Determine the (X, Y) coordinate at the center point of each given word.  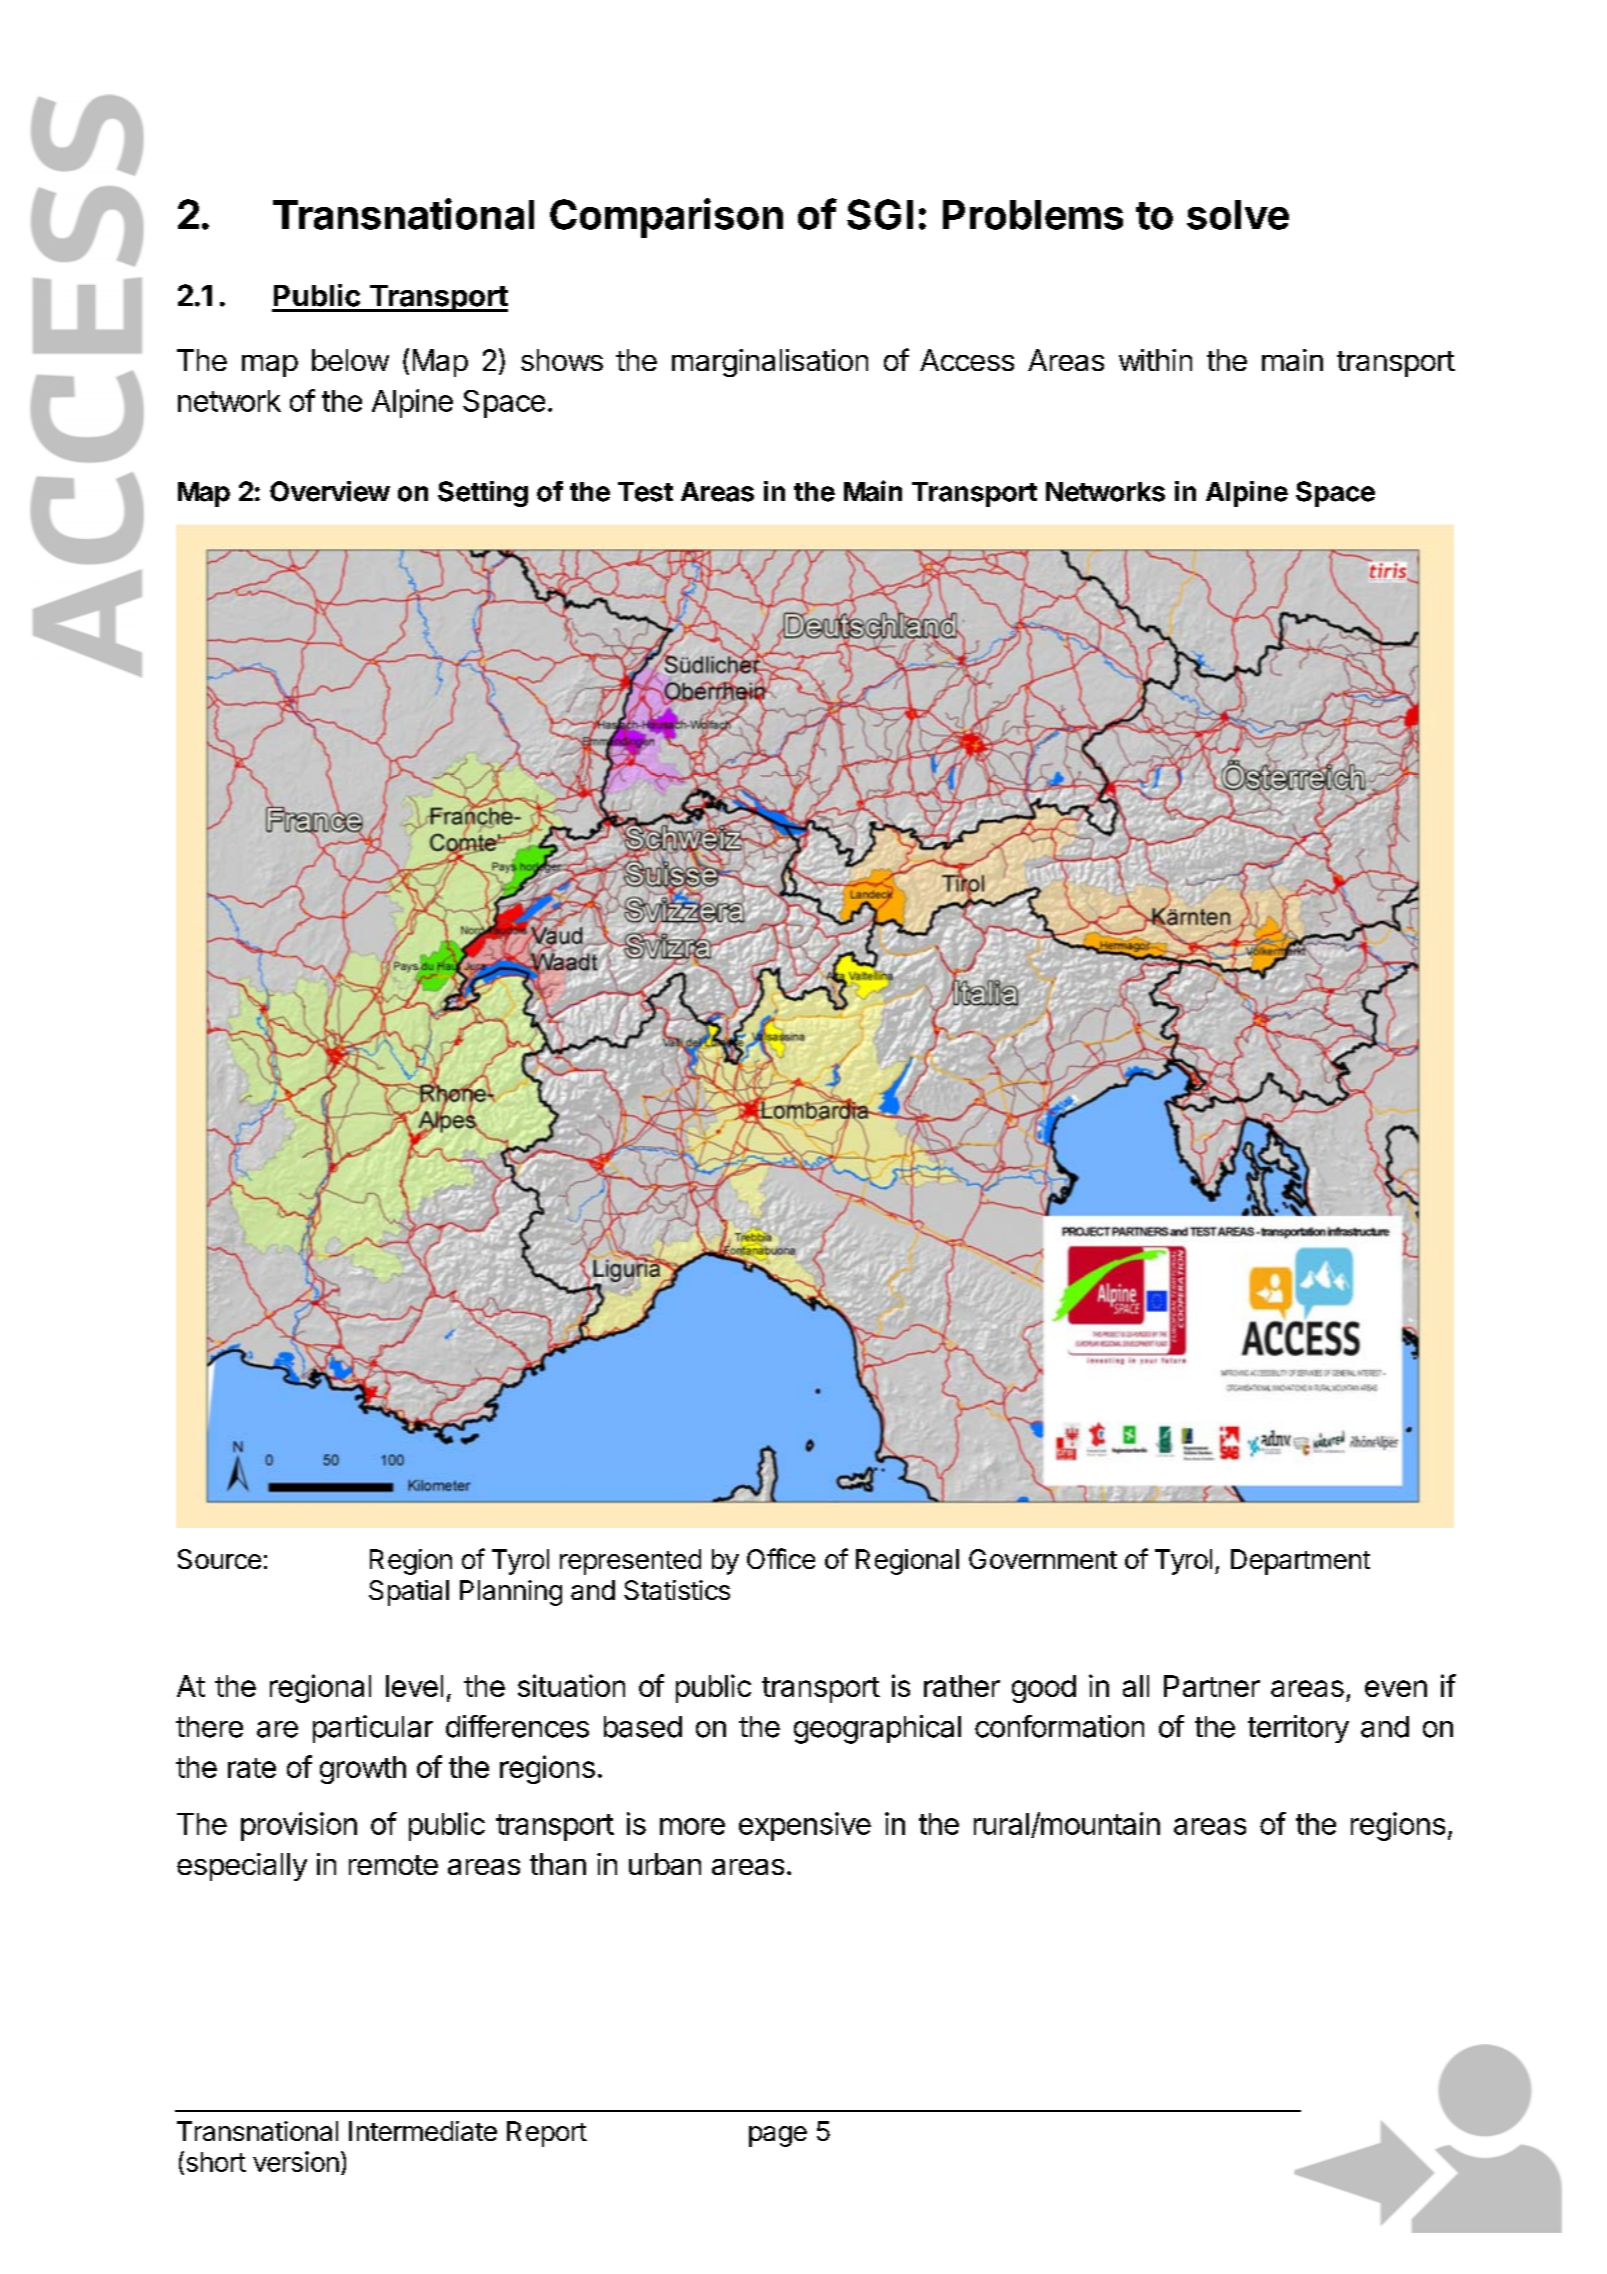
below (350, 360)
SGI (880, 214)
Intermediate (423, 2131)
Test (645, 492)
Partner (1212, 1686)
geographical (877, 1729)
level (414, 1686)
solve (1238, 215)
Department (1300, 1562)
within (1155, 360)
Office (781, 1558)
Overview (330, 491)
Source (219, 1559)
